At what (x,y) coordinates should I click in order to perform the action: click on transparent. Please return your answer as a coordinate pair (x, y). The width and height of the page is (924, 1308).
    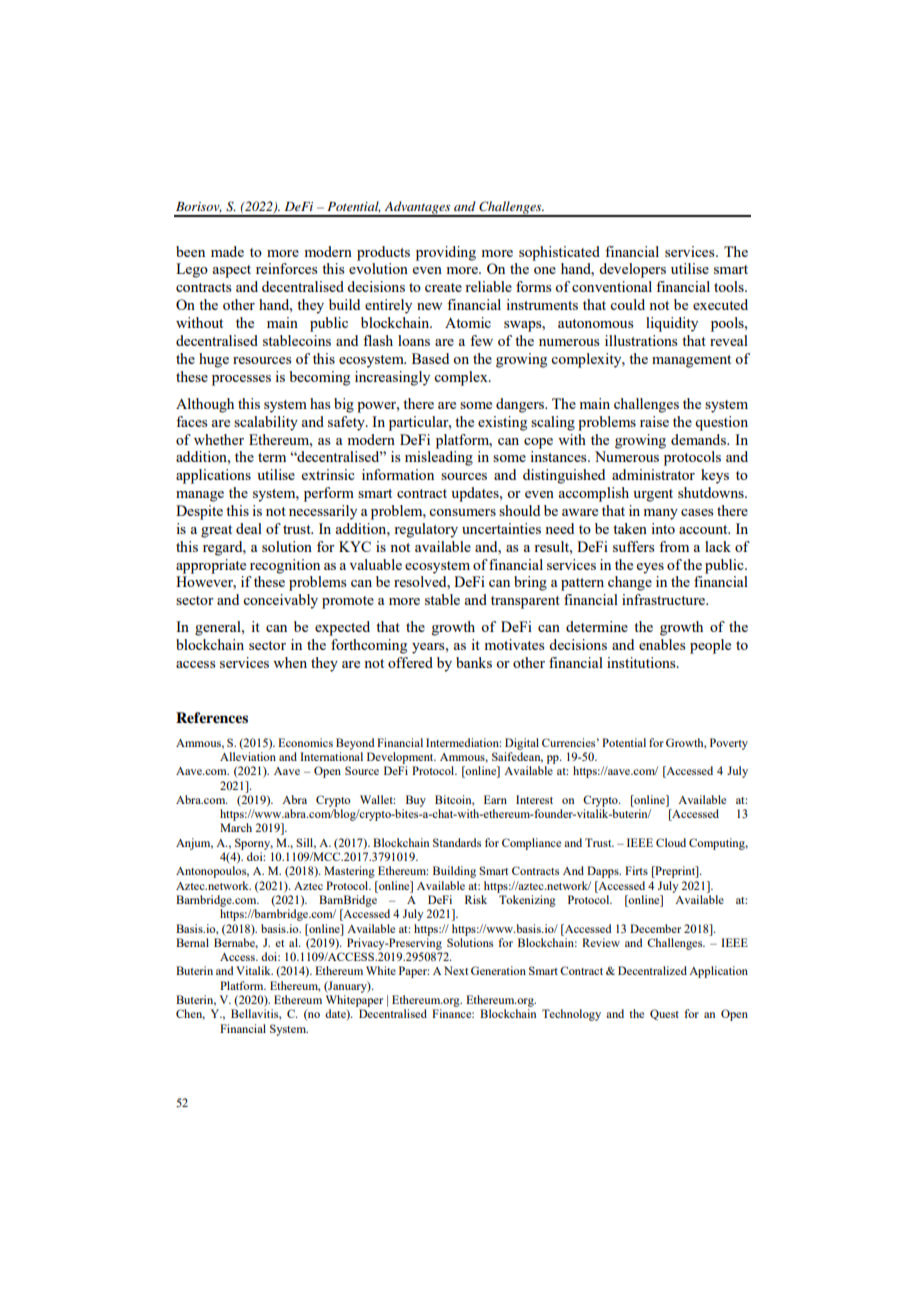
    Looking at the image, I should click on (525, 602).
